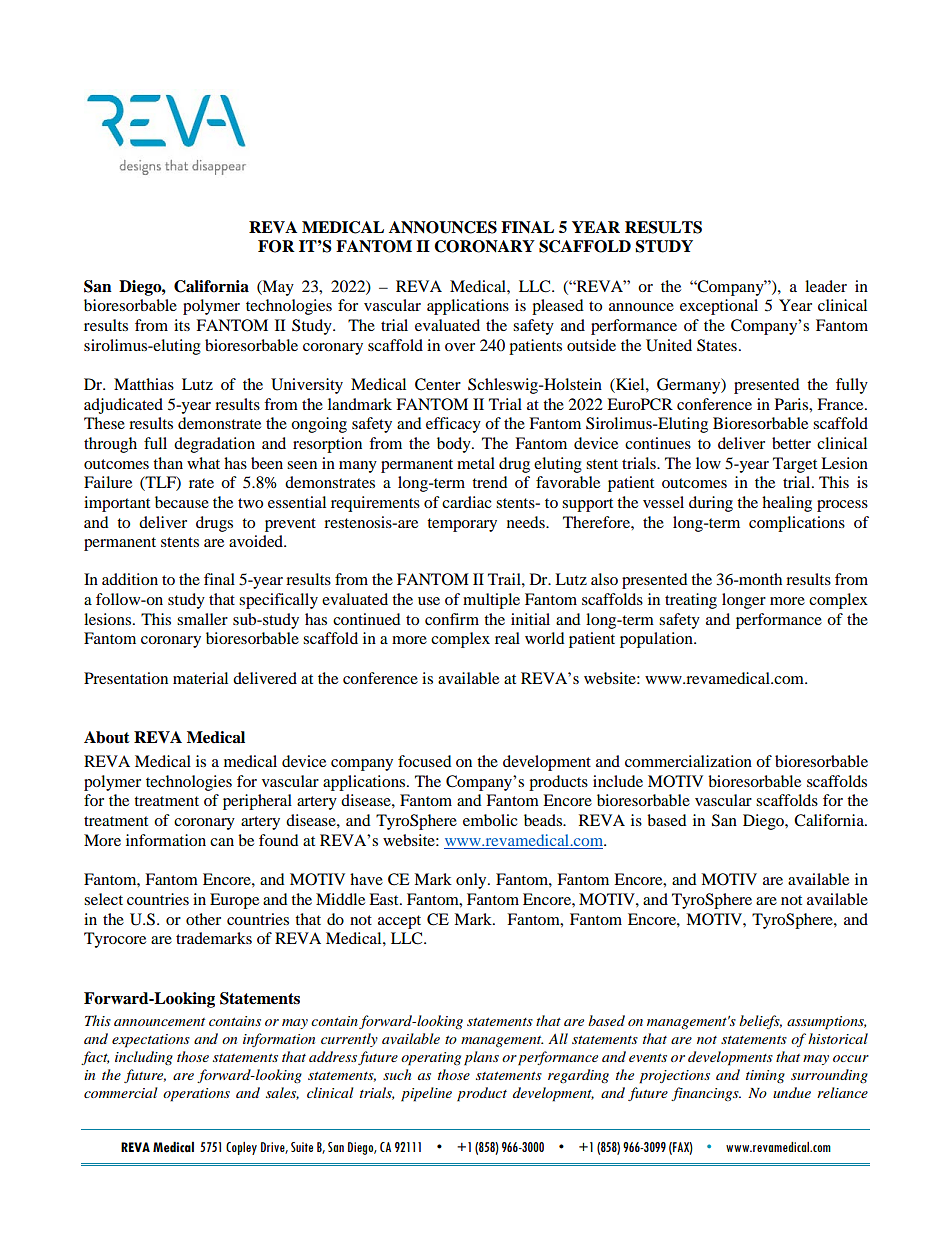 Image resolution: width=952 pixels, height=1233 pixels. What do you see at coordinates (719, 307) in the screenshot?
I see `exceptional` at bounding box center [719, 307].
